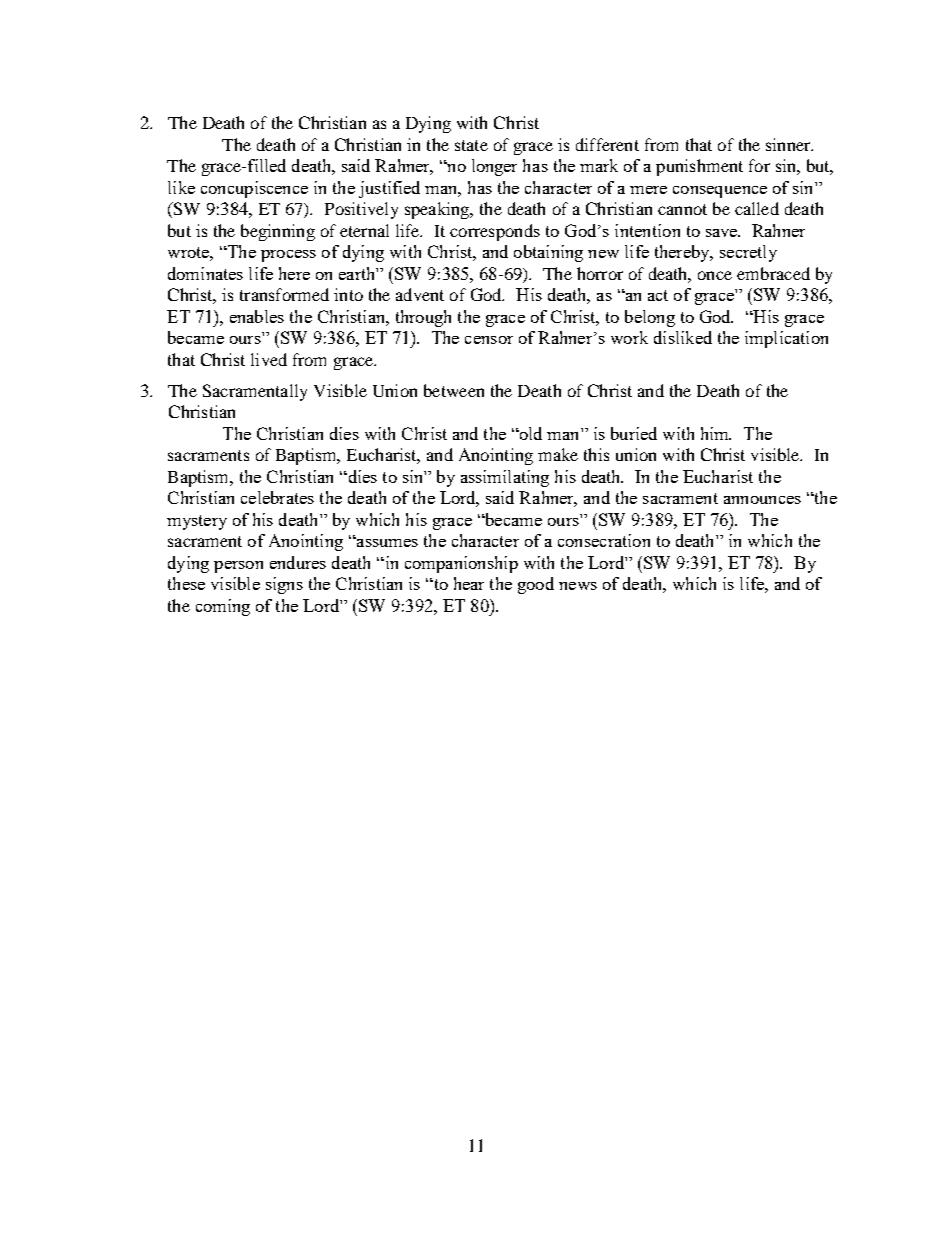 The height and width of the screenshot is (1233, 952). I want to click on between, so click(454, 390).
